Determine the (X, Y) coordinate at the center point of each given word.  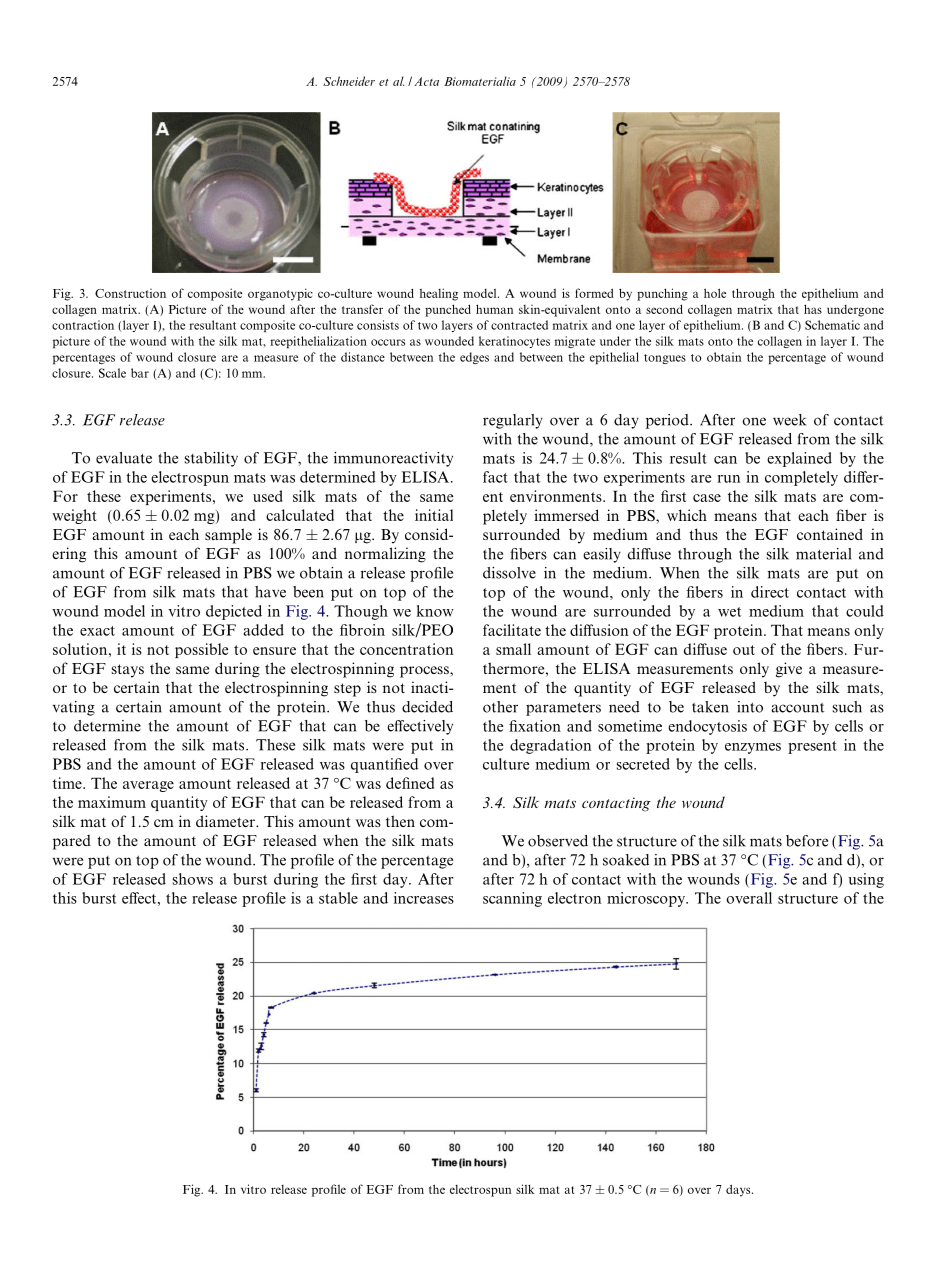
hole (715, 293)
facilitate (512, 630)
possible (201, 650)
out (744, 650)
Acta (426, 81)
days (739, 1190)
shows (193, 879)
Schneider (349, 81)
